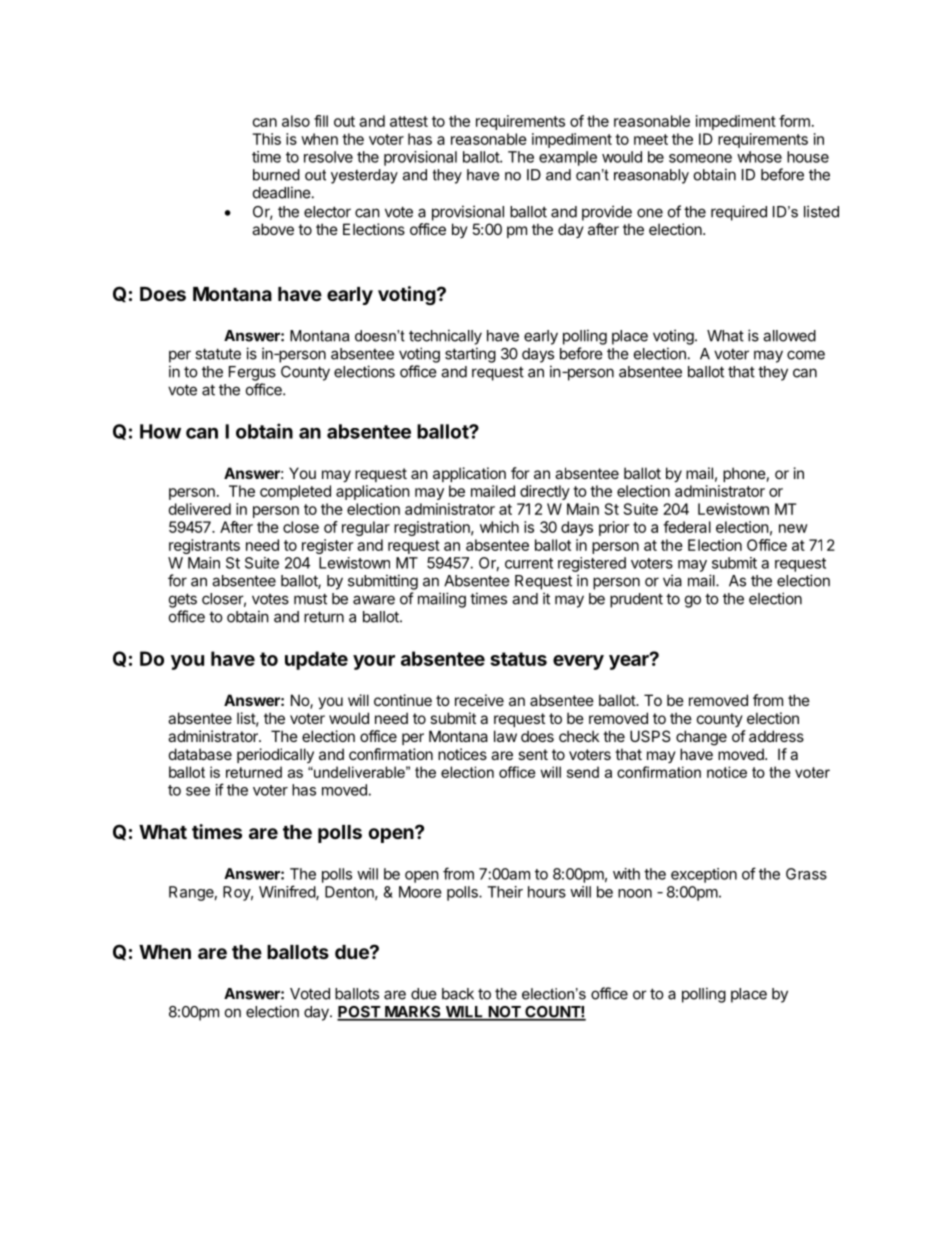 The height and width of the screenshot is (1233, 952). Describe the element at coordinates (266, 139) in the screenshot. I see `This` at that location.
